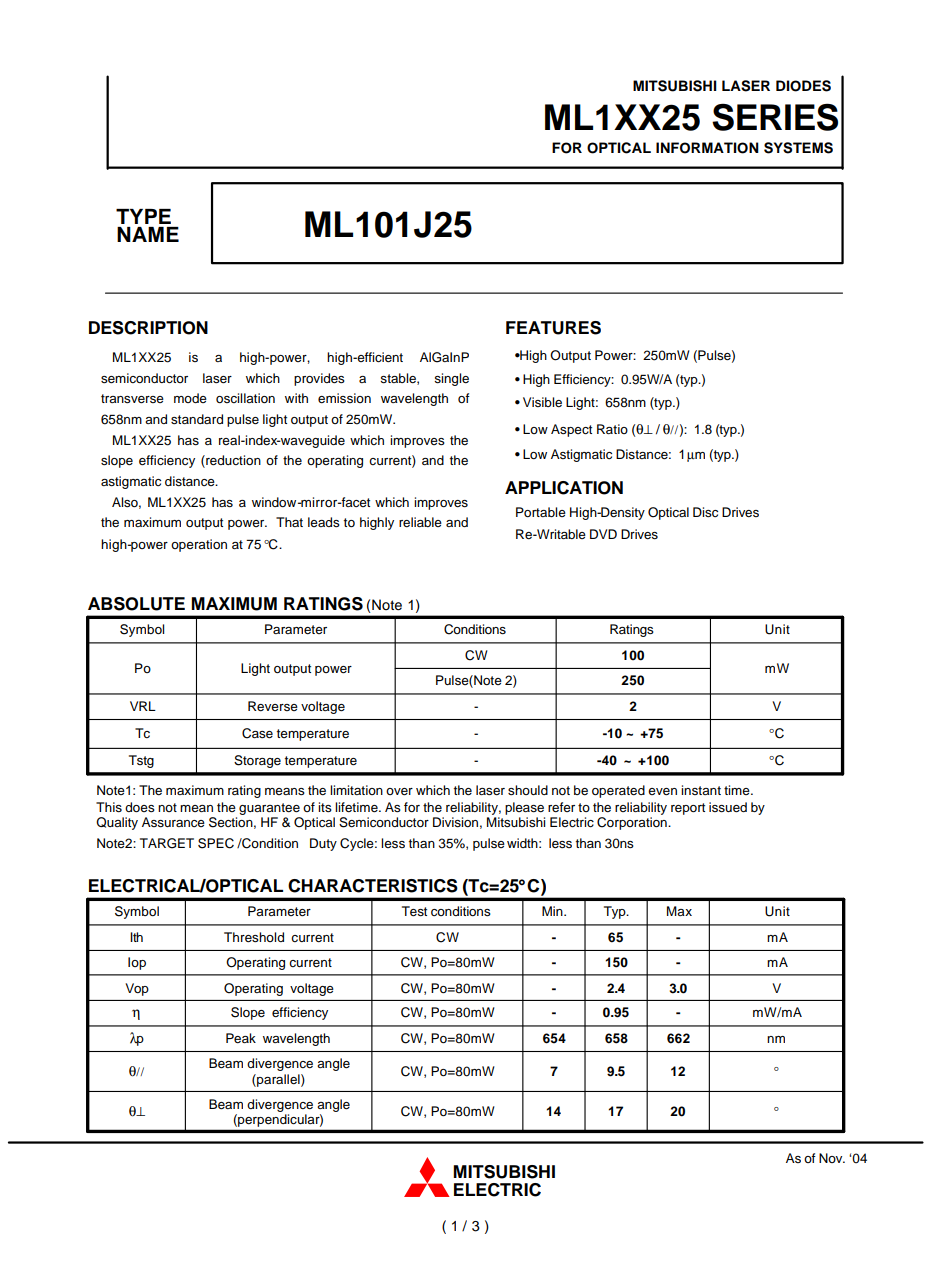 The height and width of the page is (1288, 931). Describe the element at coordinates (241, 1038) in the page. I see `Peak` at that location.
